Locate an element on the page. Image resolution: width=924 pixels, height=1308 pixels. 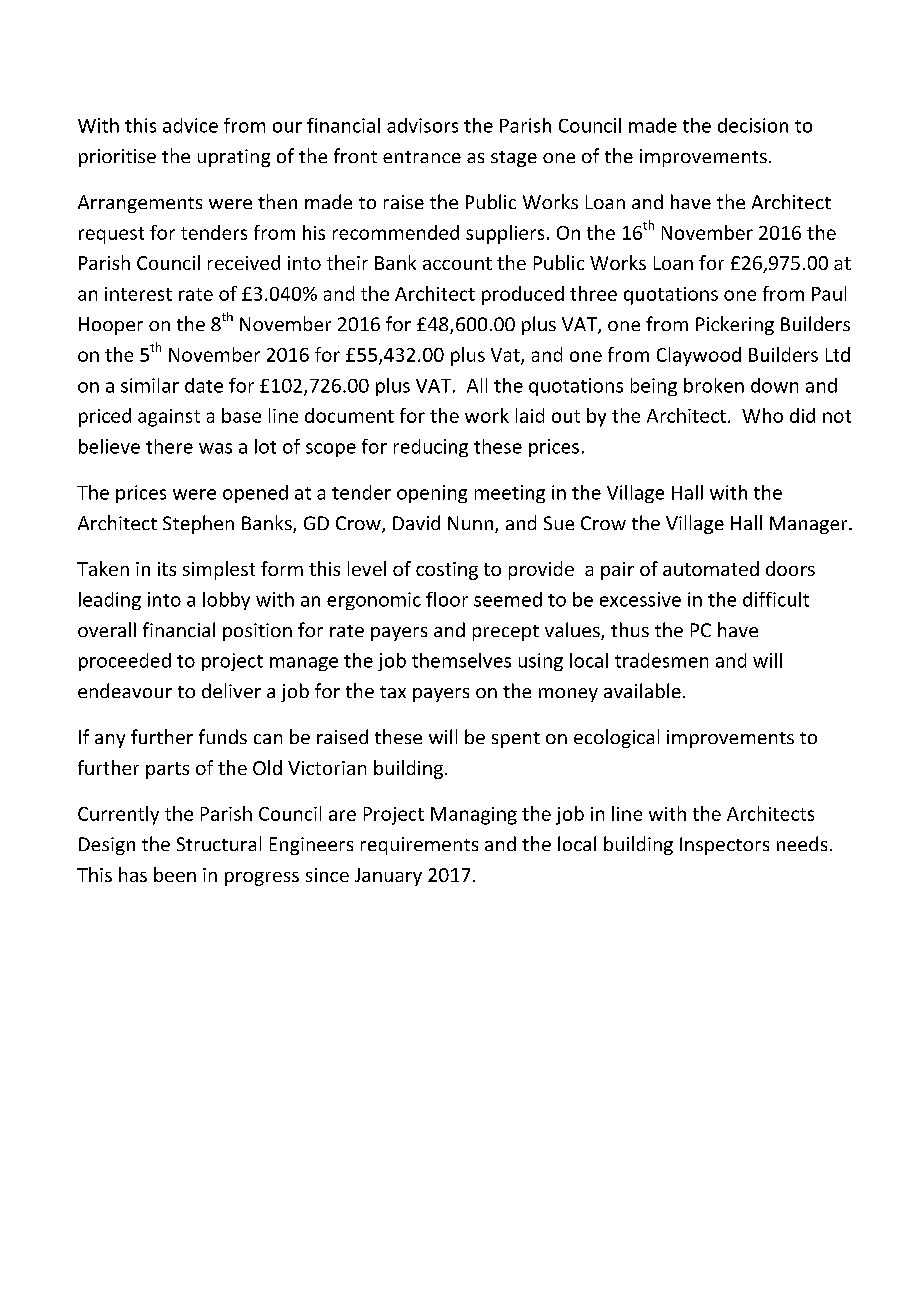
date is located at coordinates (204, 385).
